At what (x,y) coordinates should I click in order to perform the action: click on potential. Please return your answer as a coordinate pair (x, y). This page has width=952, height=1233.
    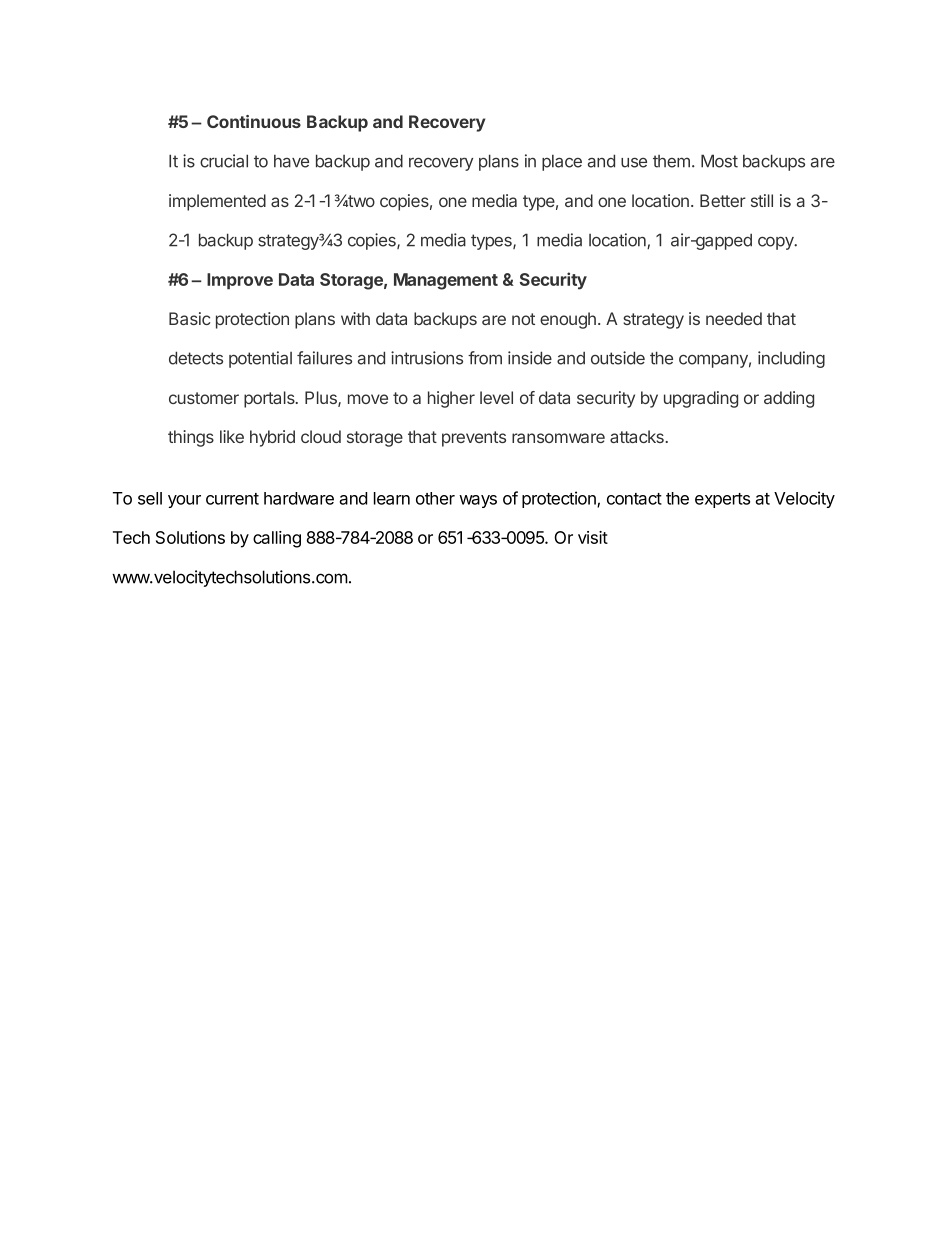
    Looking at the image, I should click on (260, 359).
